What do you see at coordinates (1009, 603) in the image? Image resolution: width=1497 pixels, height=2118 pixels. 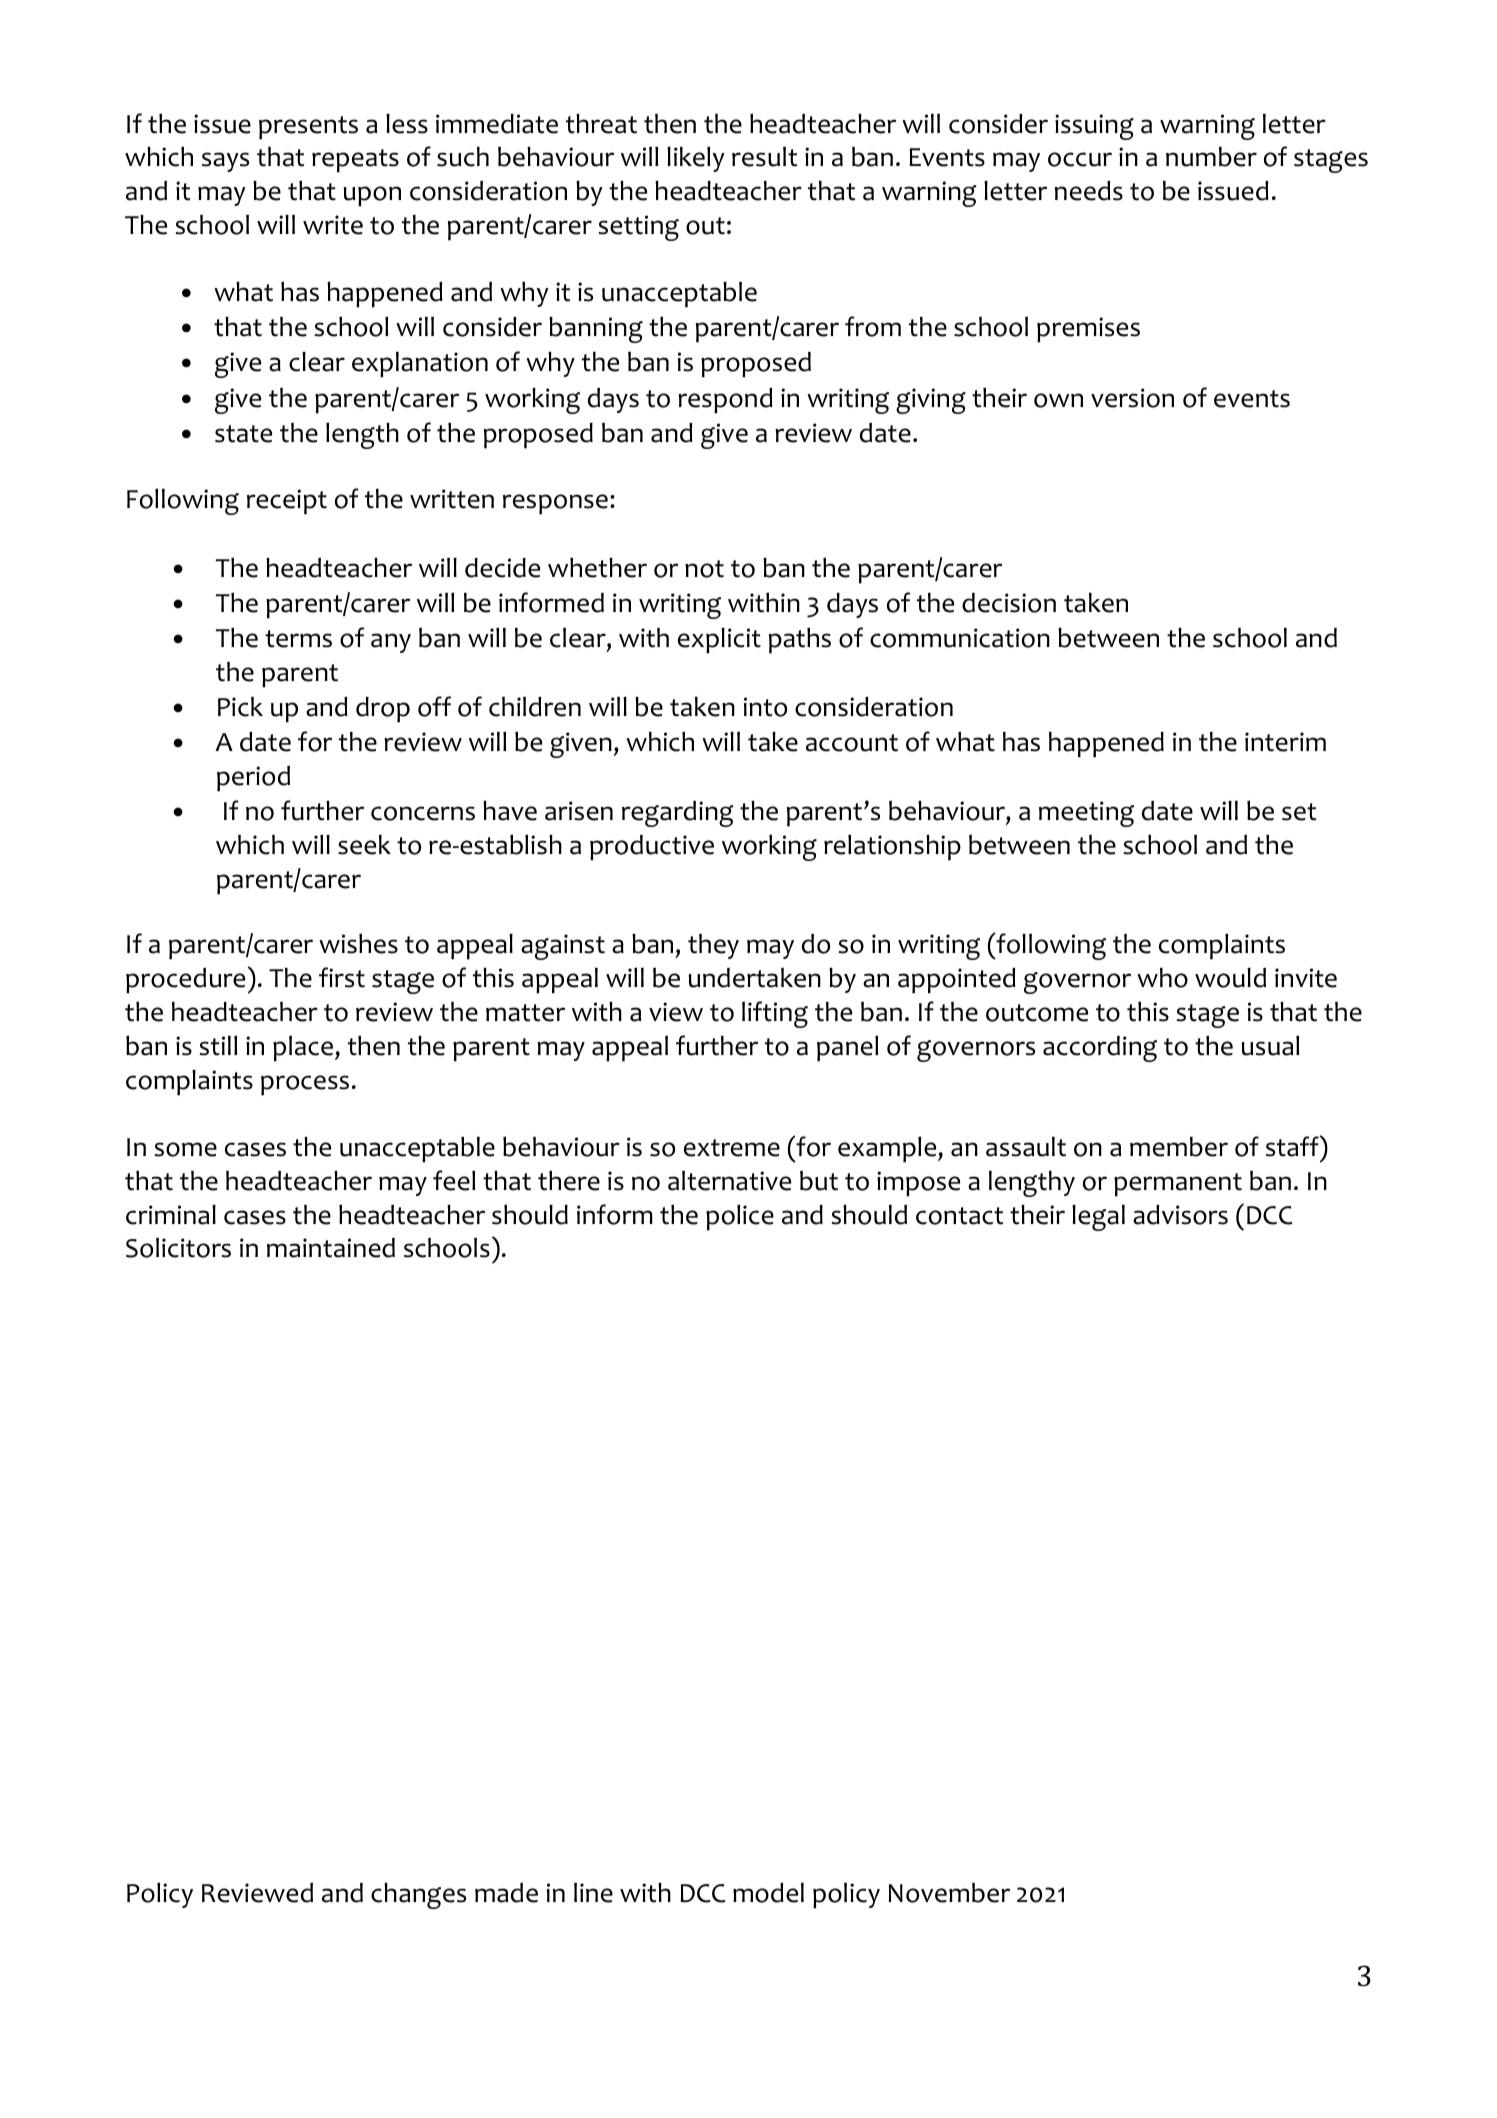 I see `decision` at bounding box center [1009, 603].
